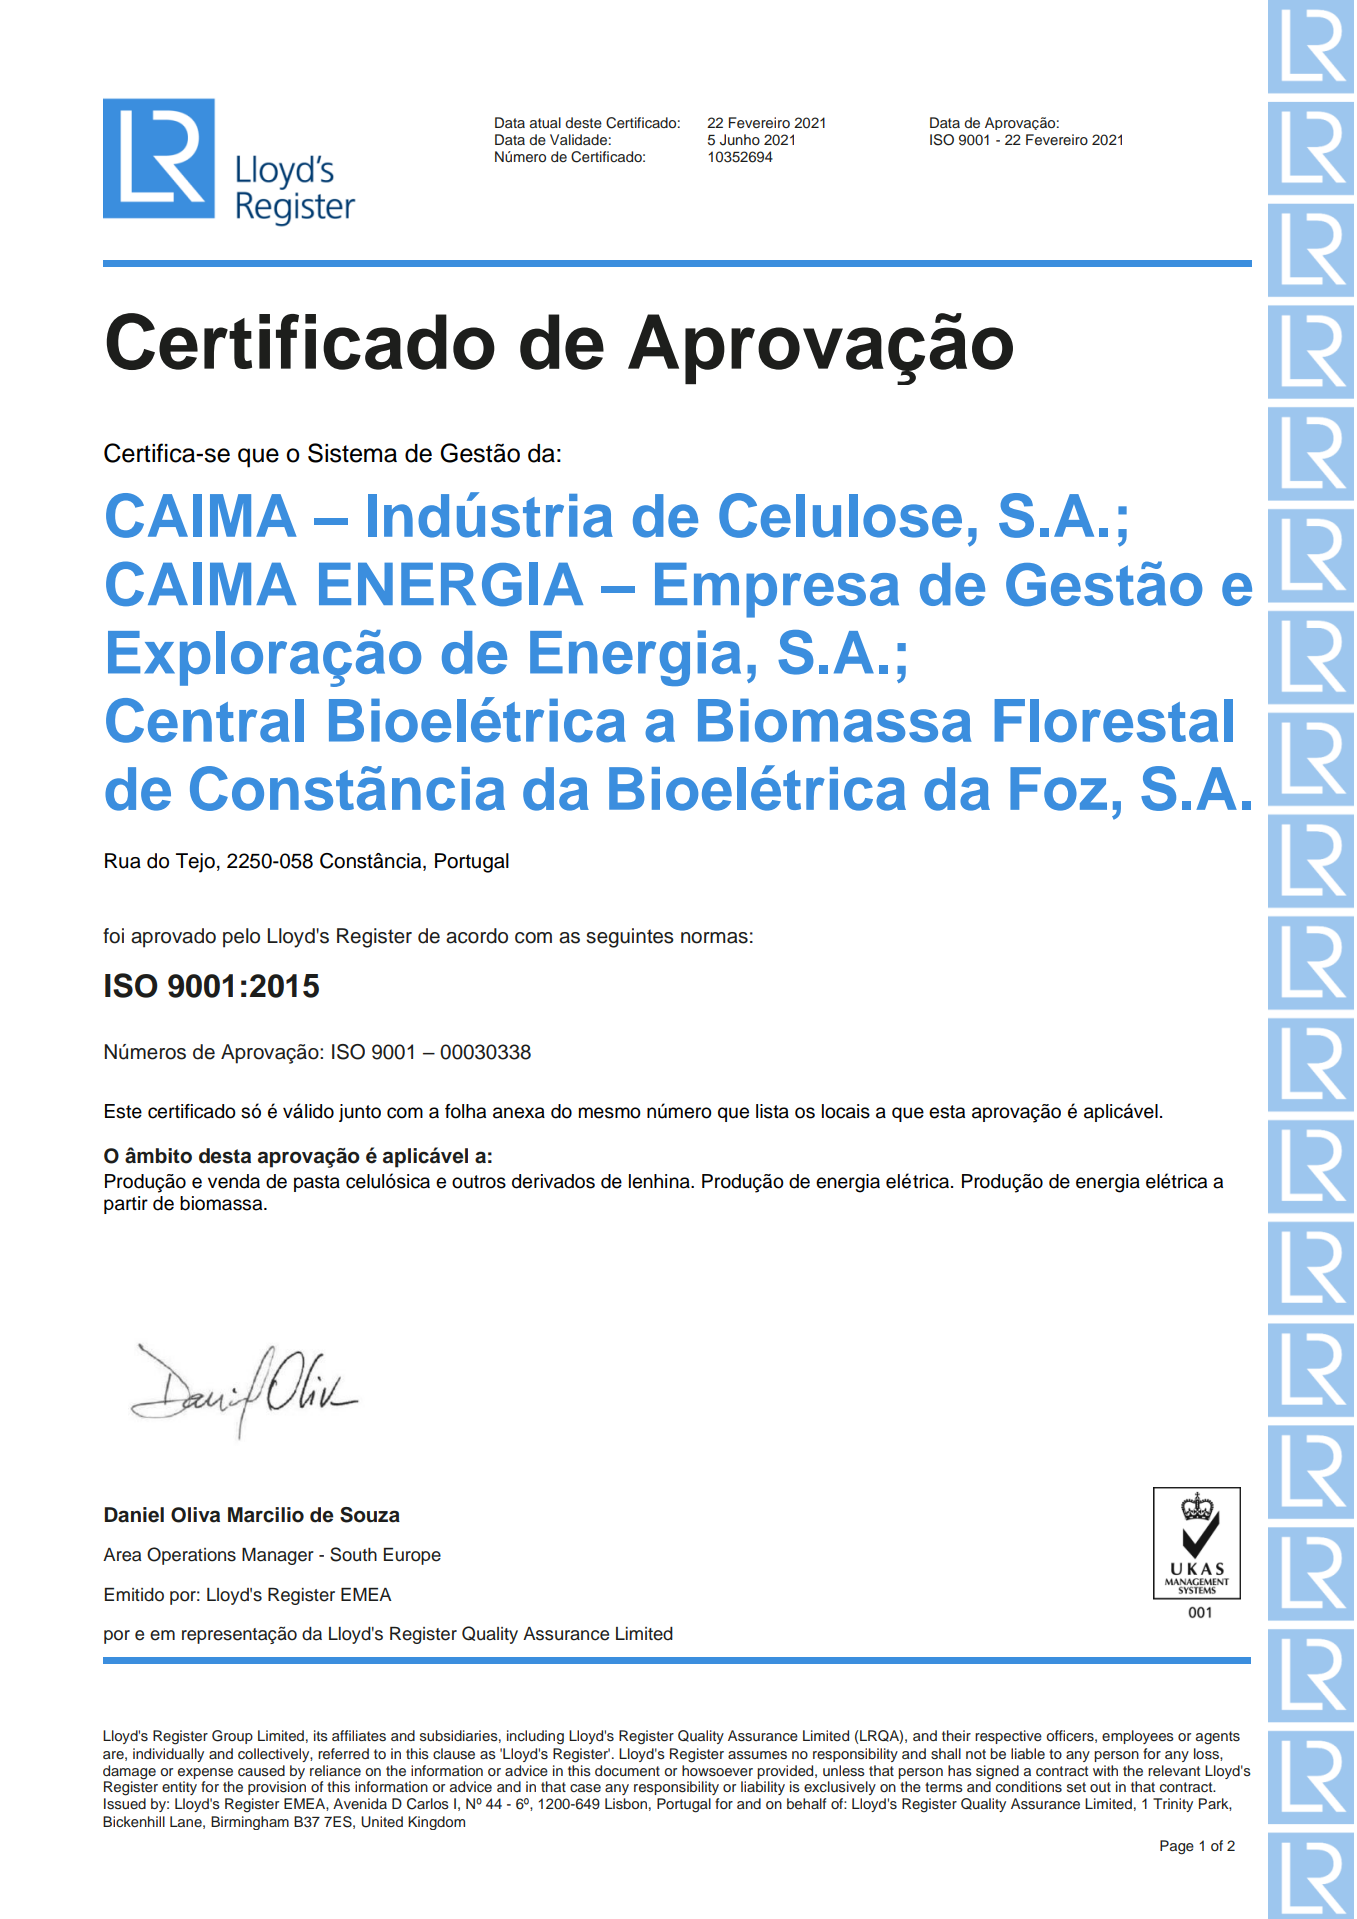  Describe the element at coordinates (479, 1182) in the screenshot. I see `outros` at that location.
